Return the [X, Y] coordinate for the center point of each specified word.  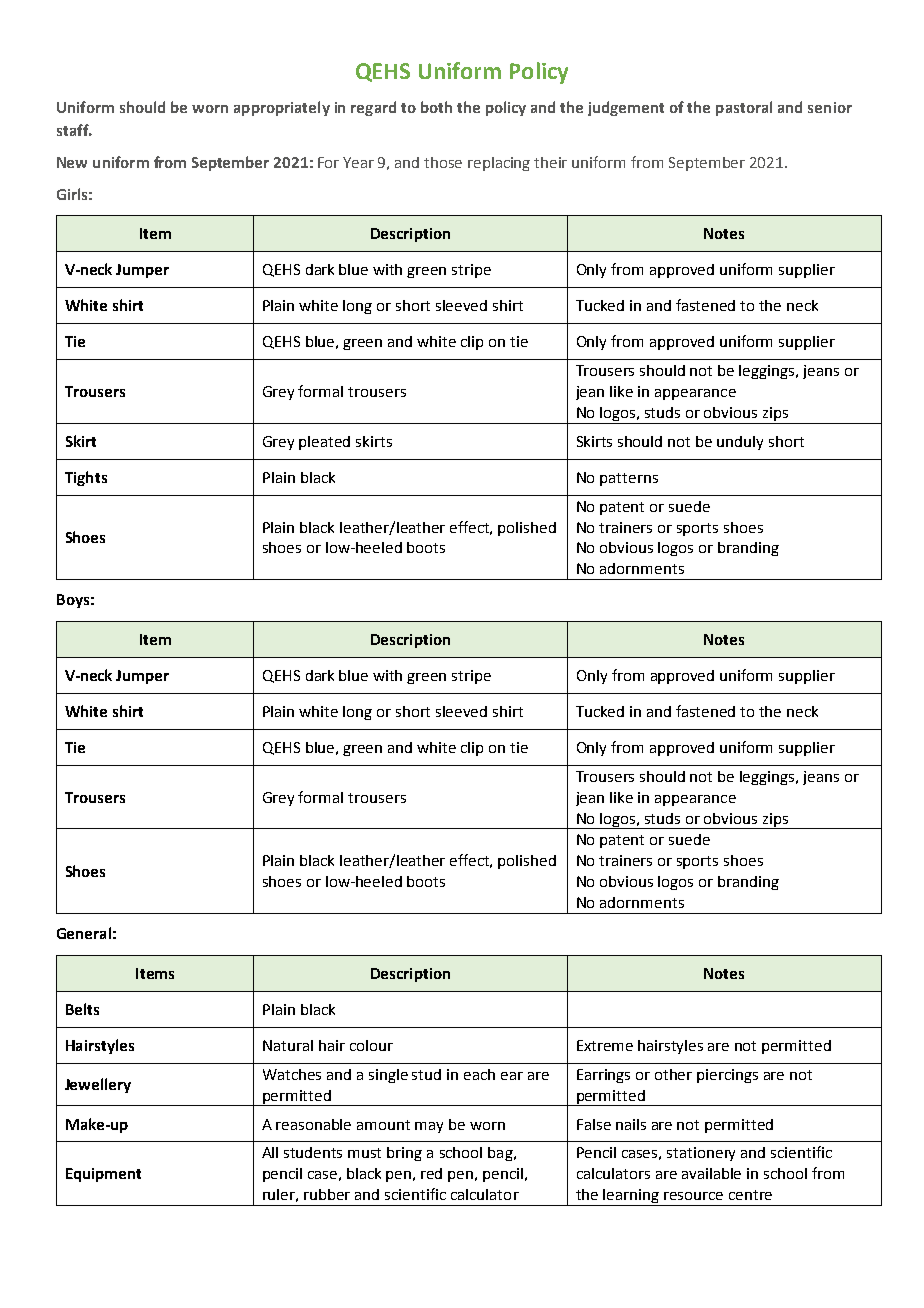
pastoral [744, 108]
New [72, 162]
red [431, 1173]
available [711, 1173]
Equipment [103, 1175]
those [443, 162]
